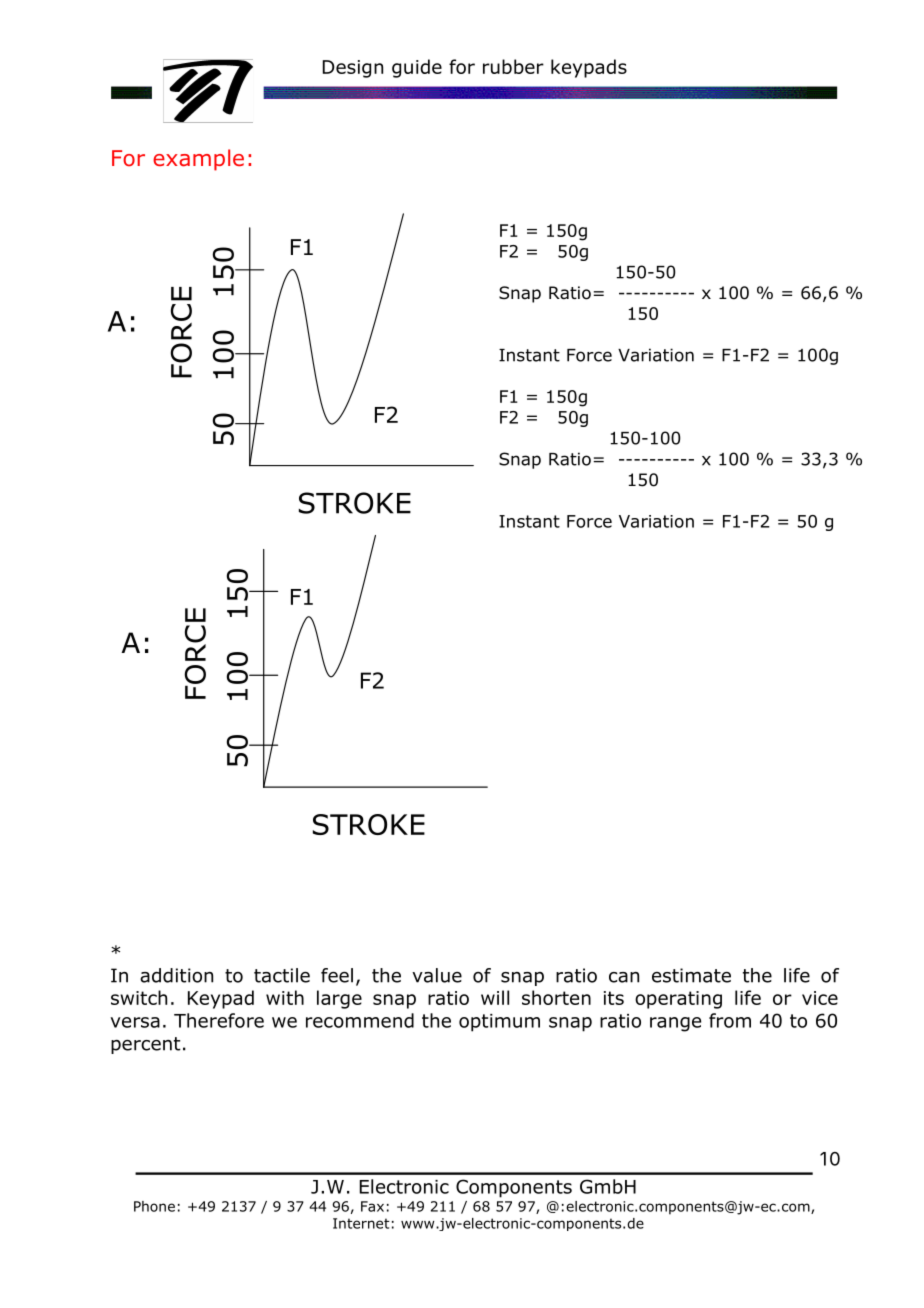 The width and height of the screenshot is (924, 1308). What do you see at coordinates (372, 1206) in the screenshot?
I see `Fax` at bounding box center [372, 1206].
